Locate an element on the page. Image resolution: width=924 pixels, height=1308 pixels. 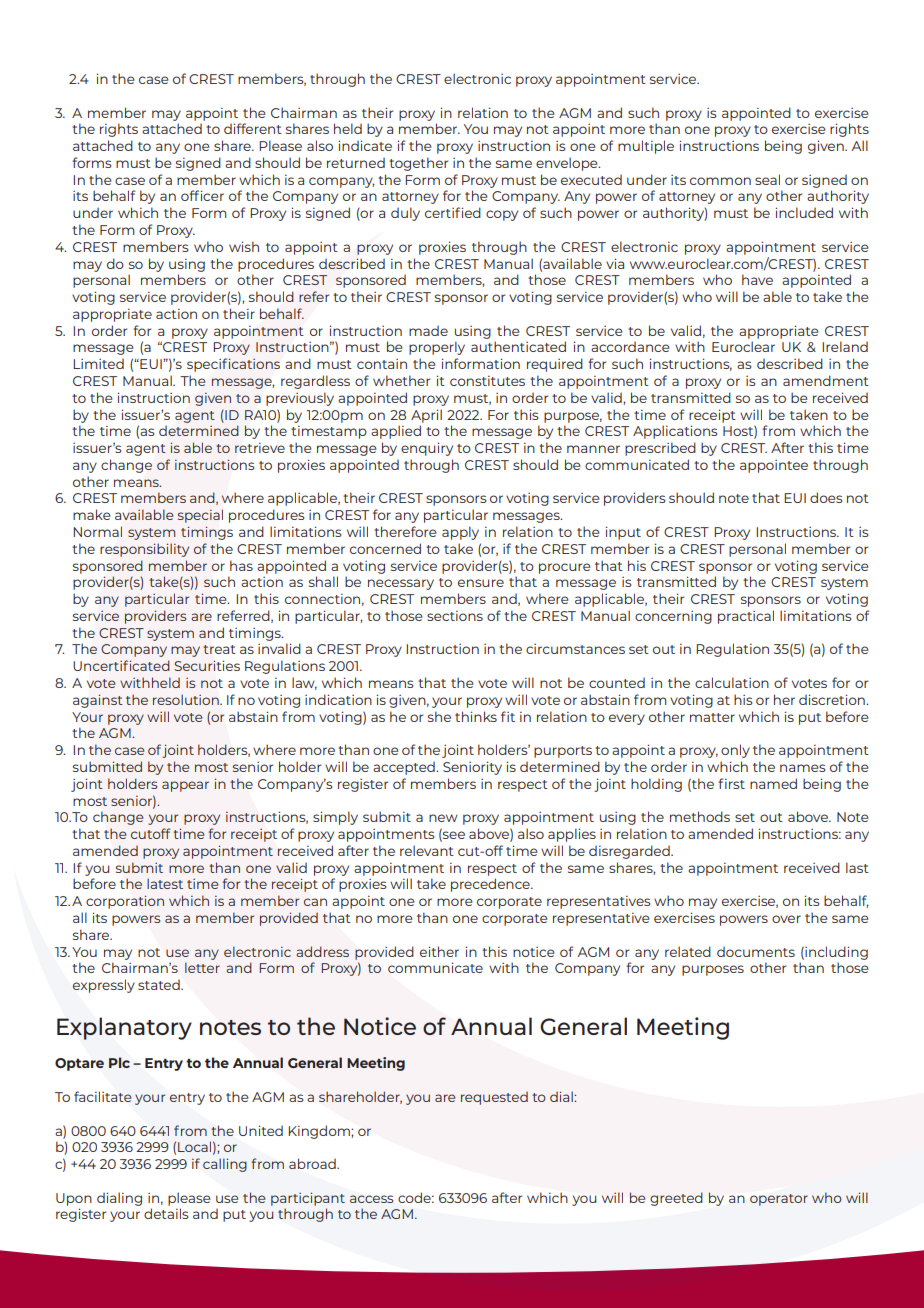
Securities is located at coordinates (207, 666).
